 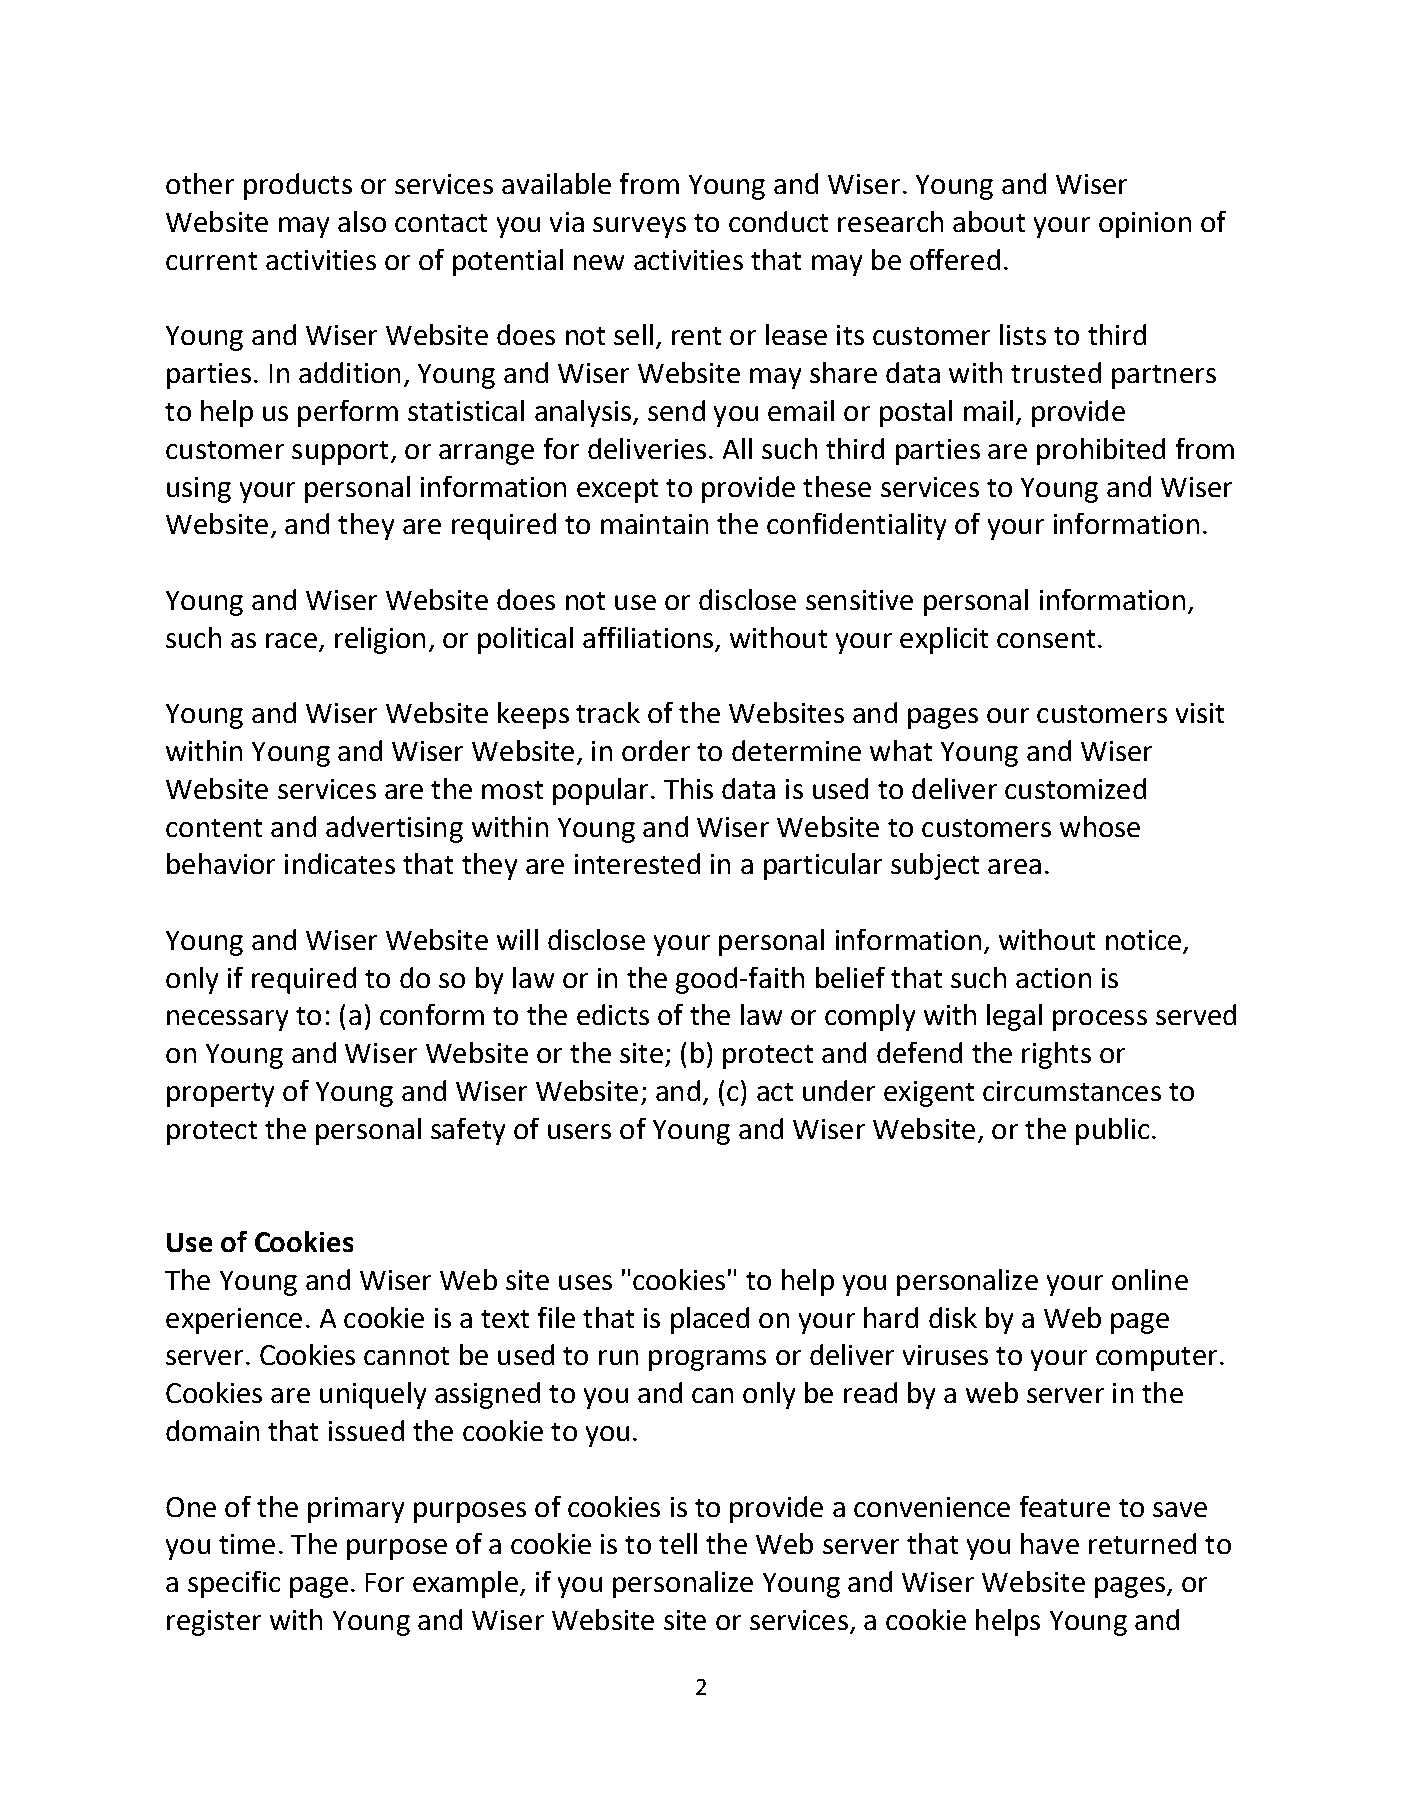 I want to click on also, so click(x=362, y=221).
